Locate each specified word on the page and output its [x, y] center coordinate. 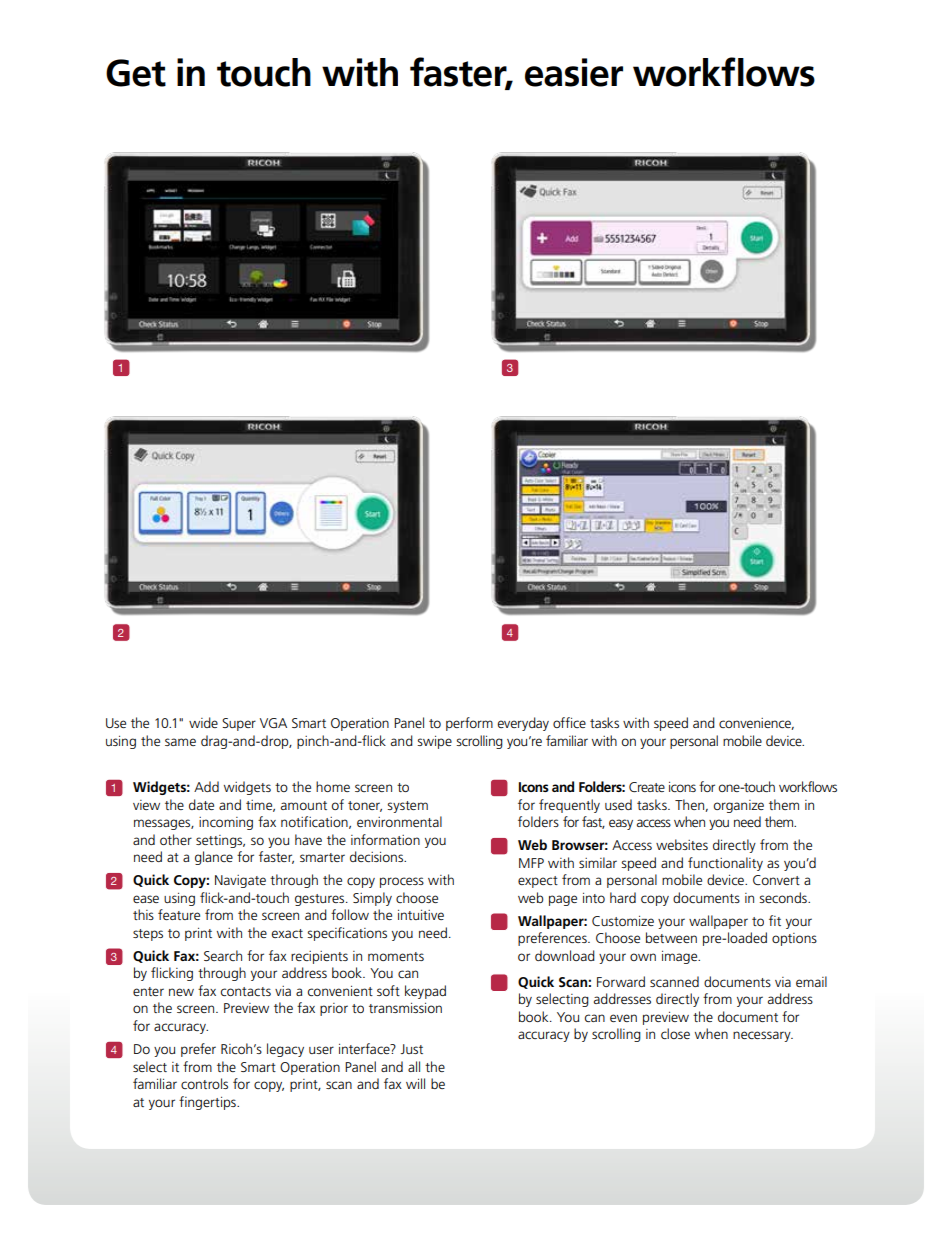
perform [469, 724]
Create [647, 787]
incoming [226, 823]
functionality [725, 864]
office [569, 722]
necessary [763, 1036]
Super [239, 724]
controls [204, 1083]
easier [574, 72]
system [407, 807]
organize [738, 806]
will [415, 1083]
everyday [523, 724]
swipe [434, 742]
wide [203, 722]
